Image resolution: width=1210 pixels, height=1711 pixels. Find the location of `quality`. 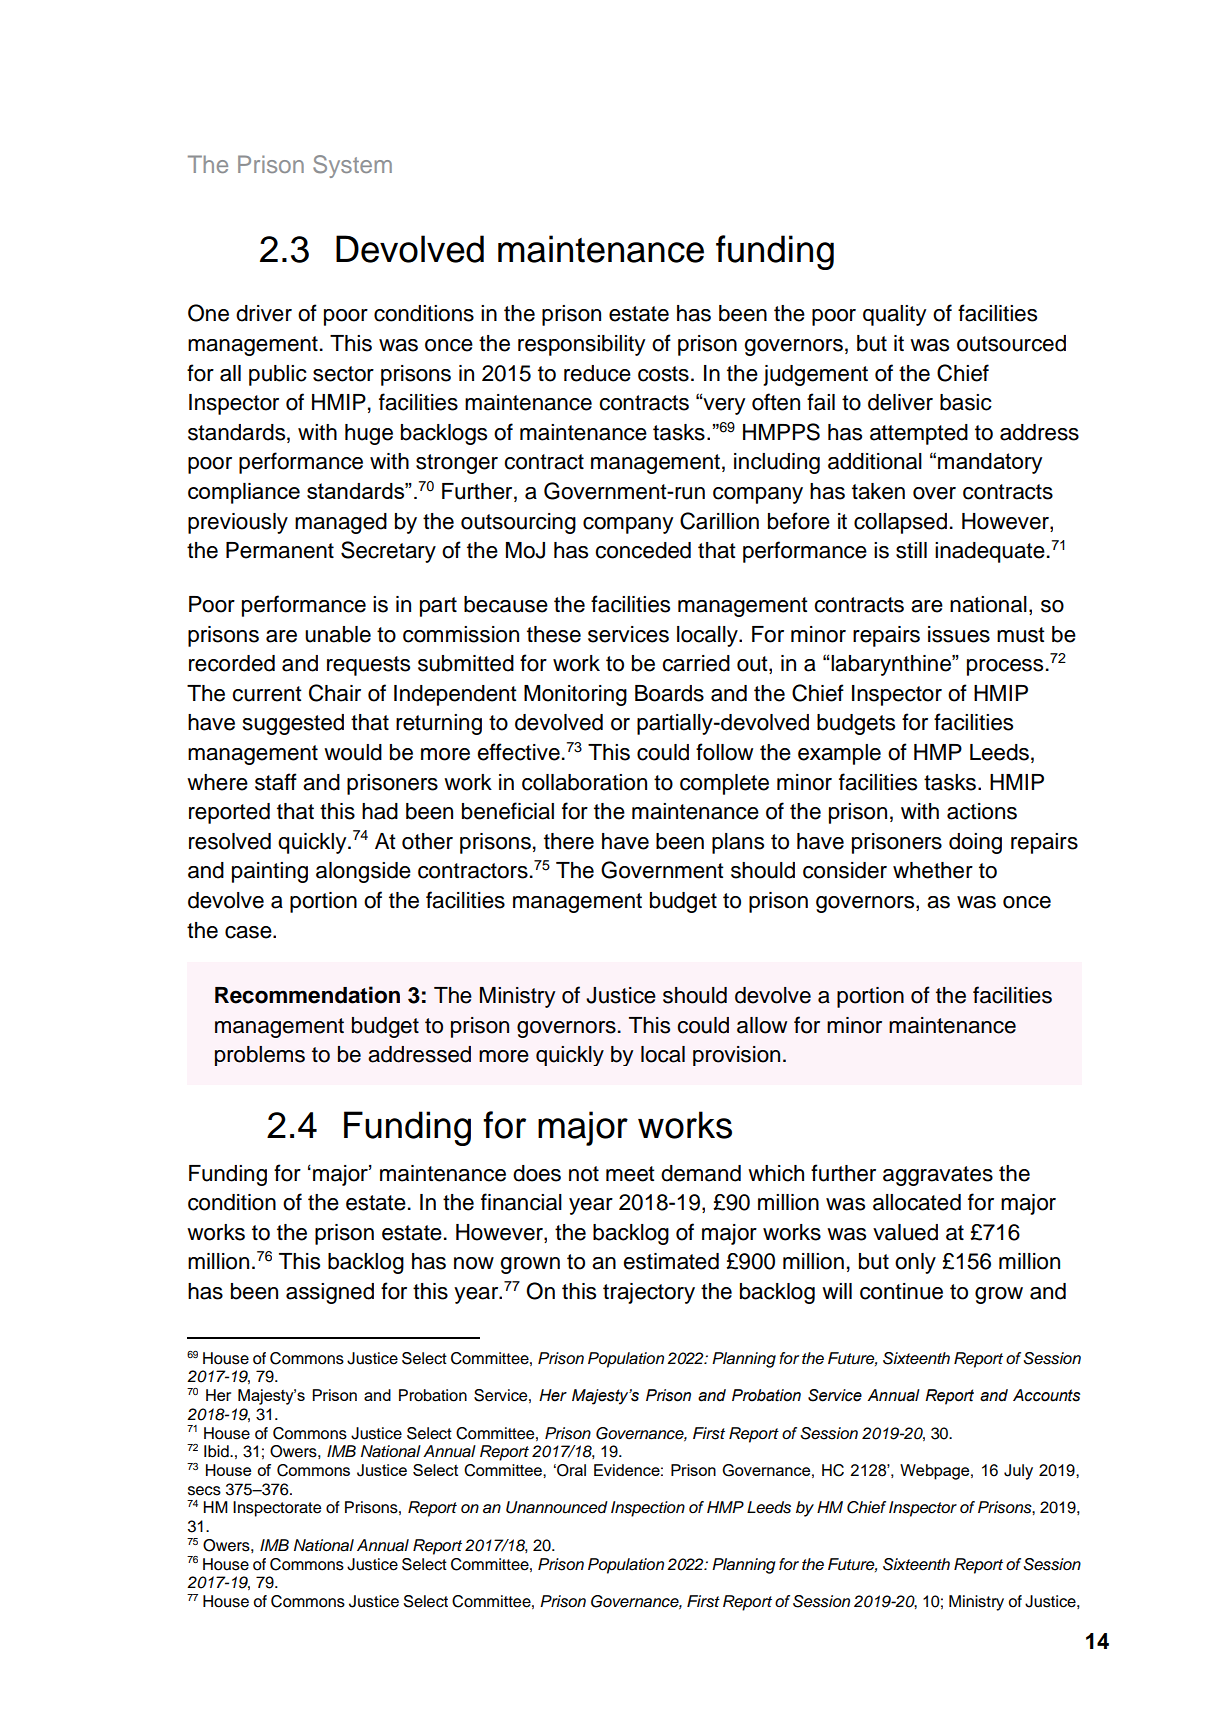

quality is located at coordinates (894, 315).
